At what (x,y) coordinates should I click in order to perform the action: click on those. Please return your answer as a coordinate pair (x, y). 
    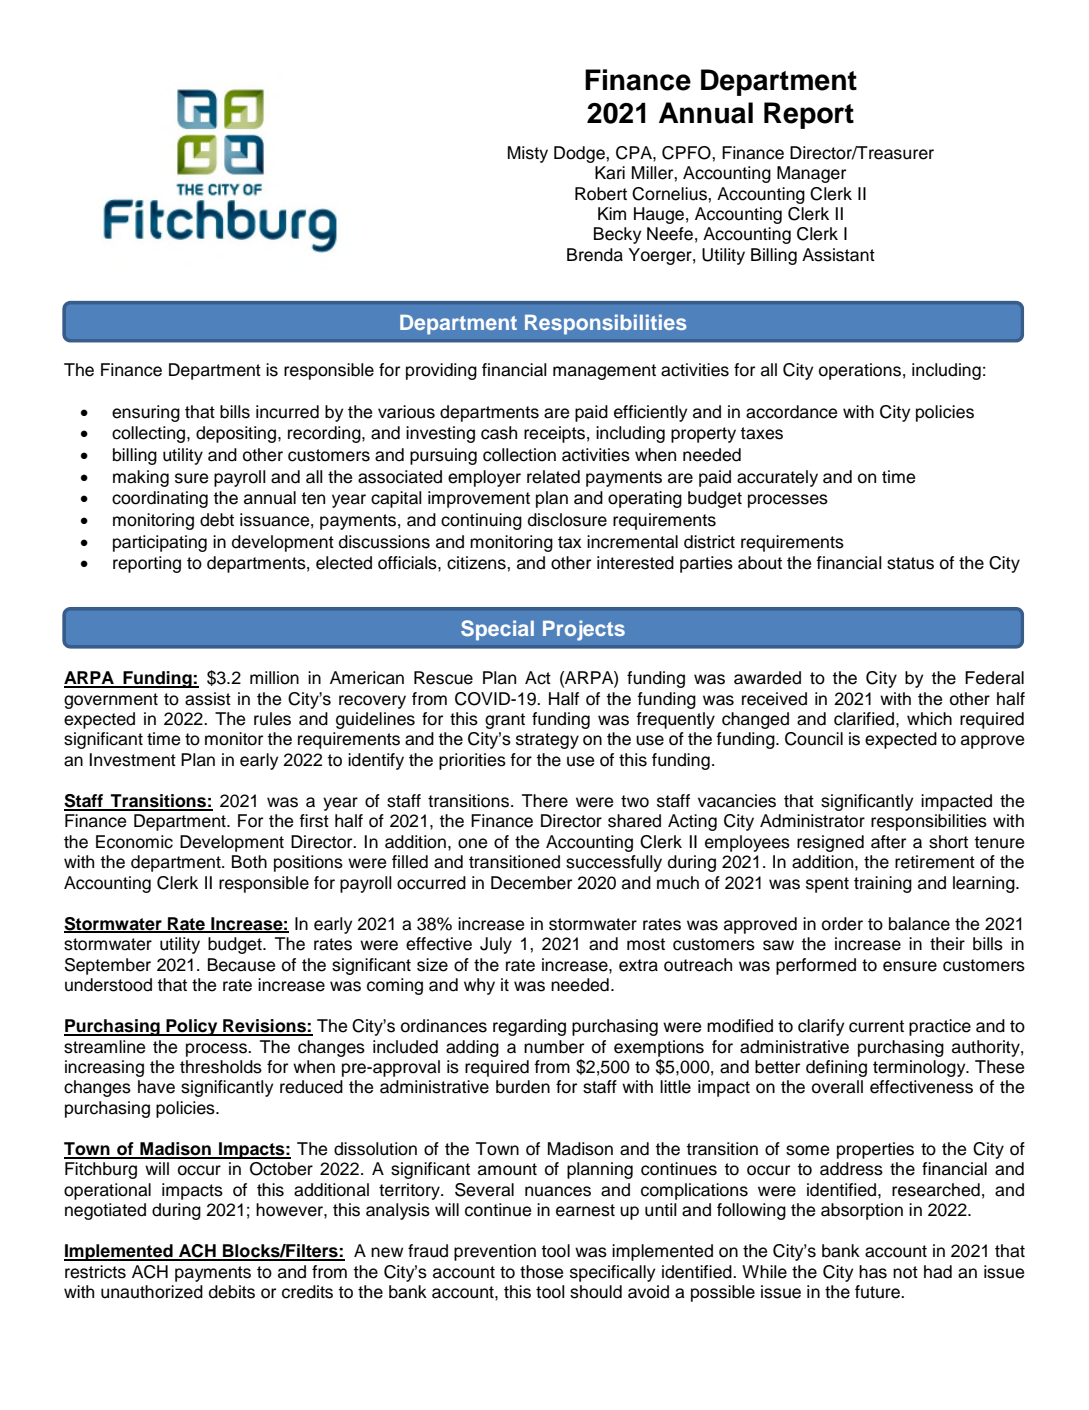
    Looking at the image, I should click on (541, 1272).
